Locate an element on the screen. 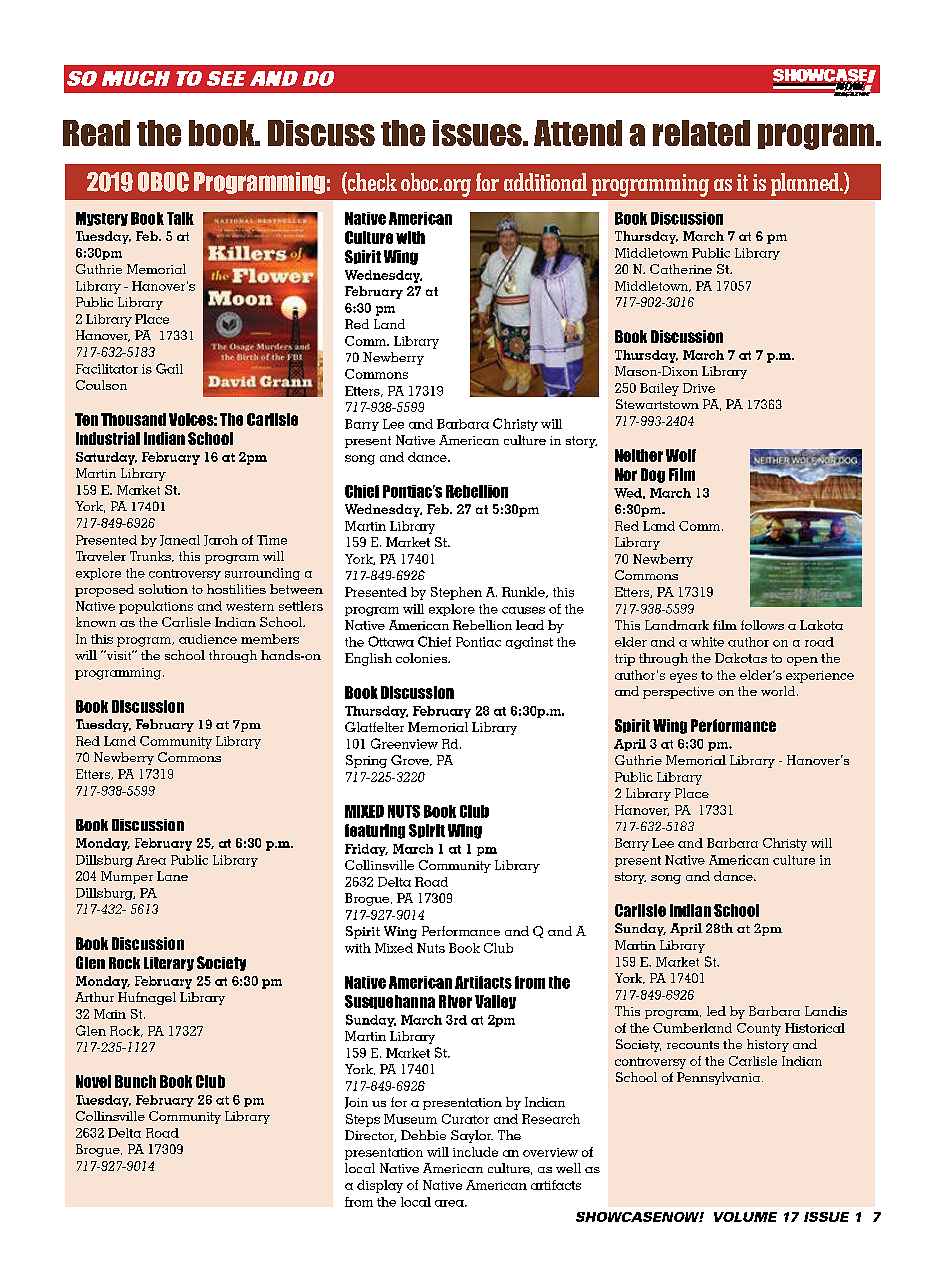 This screenshot has width=944, height=1288. Dakotas is located at coordinates (741, 658).
